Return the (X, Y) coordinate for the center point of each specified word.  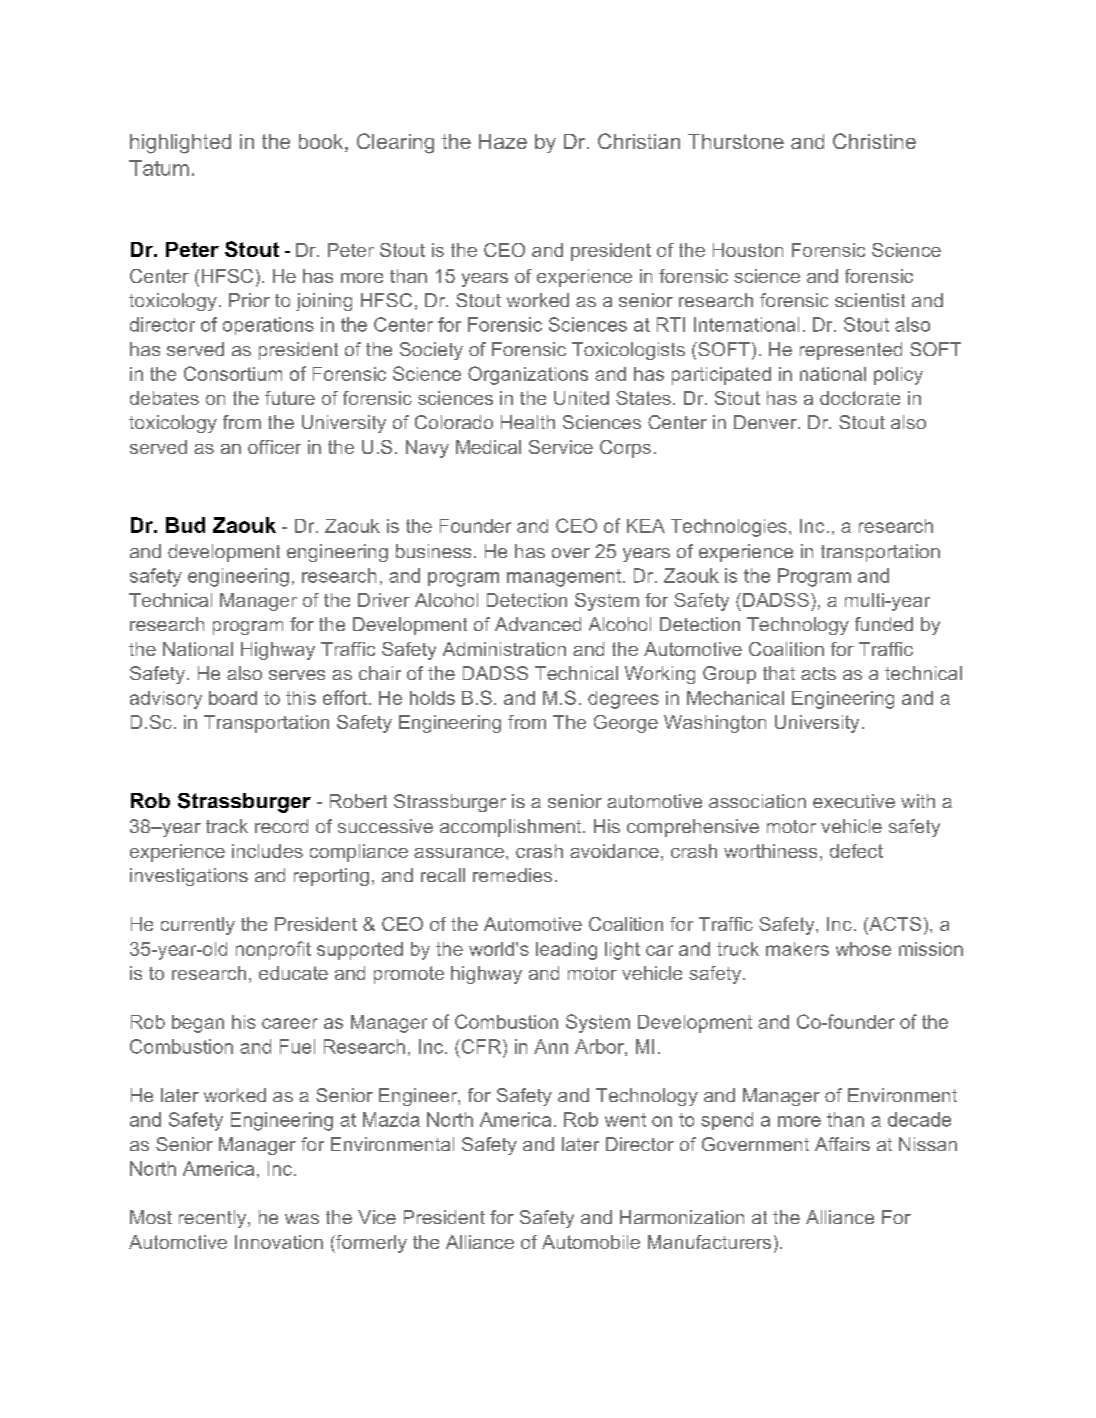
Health (528, 422)
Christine (874, 141)
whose (863, 949)
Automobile (591, 1242)
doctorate (860, 398)
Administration (504, 649)
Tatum (159, 168)
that (779, 673)
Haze (503, 141)
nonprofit (273, 950)
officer (274, 447)
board (233, 698)
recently (214, 1219)
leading (566, 951)
